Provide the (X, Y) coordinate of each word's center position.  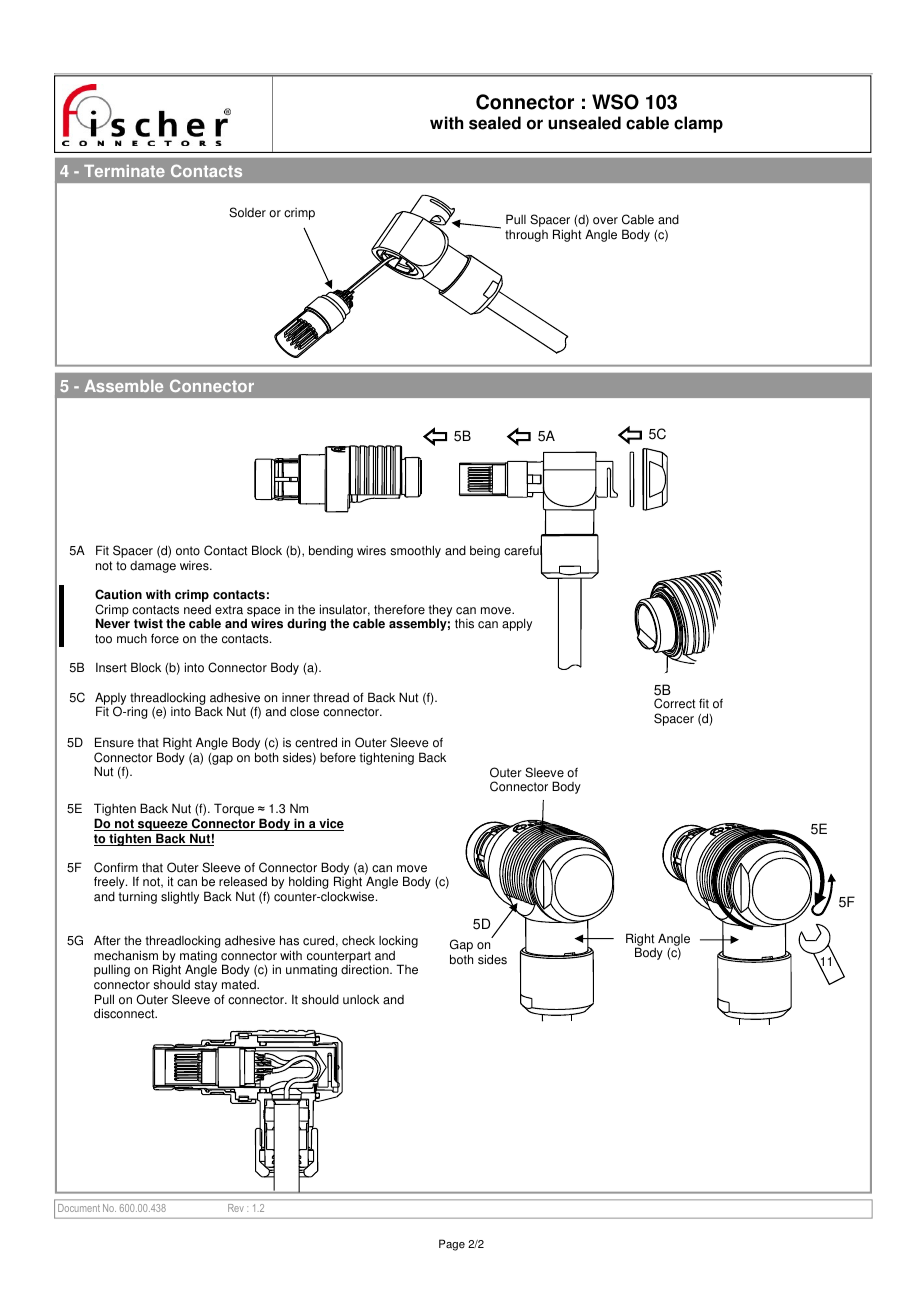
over (605, 221)
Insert (111, 668)
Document (79, 1208)
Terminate (124, 171)
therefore (399, 610)
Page (452, 1245)
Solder (247, 212)
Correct (674, 703)
